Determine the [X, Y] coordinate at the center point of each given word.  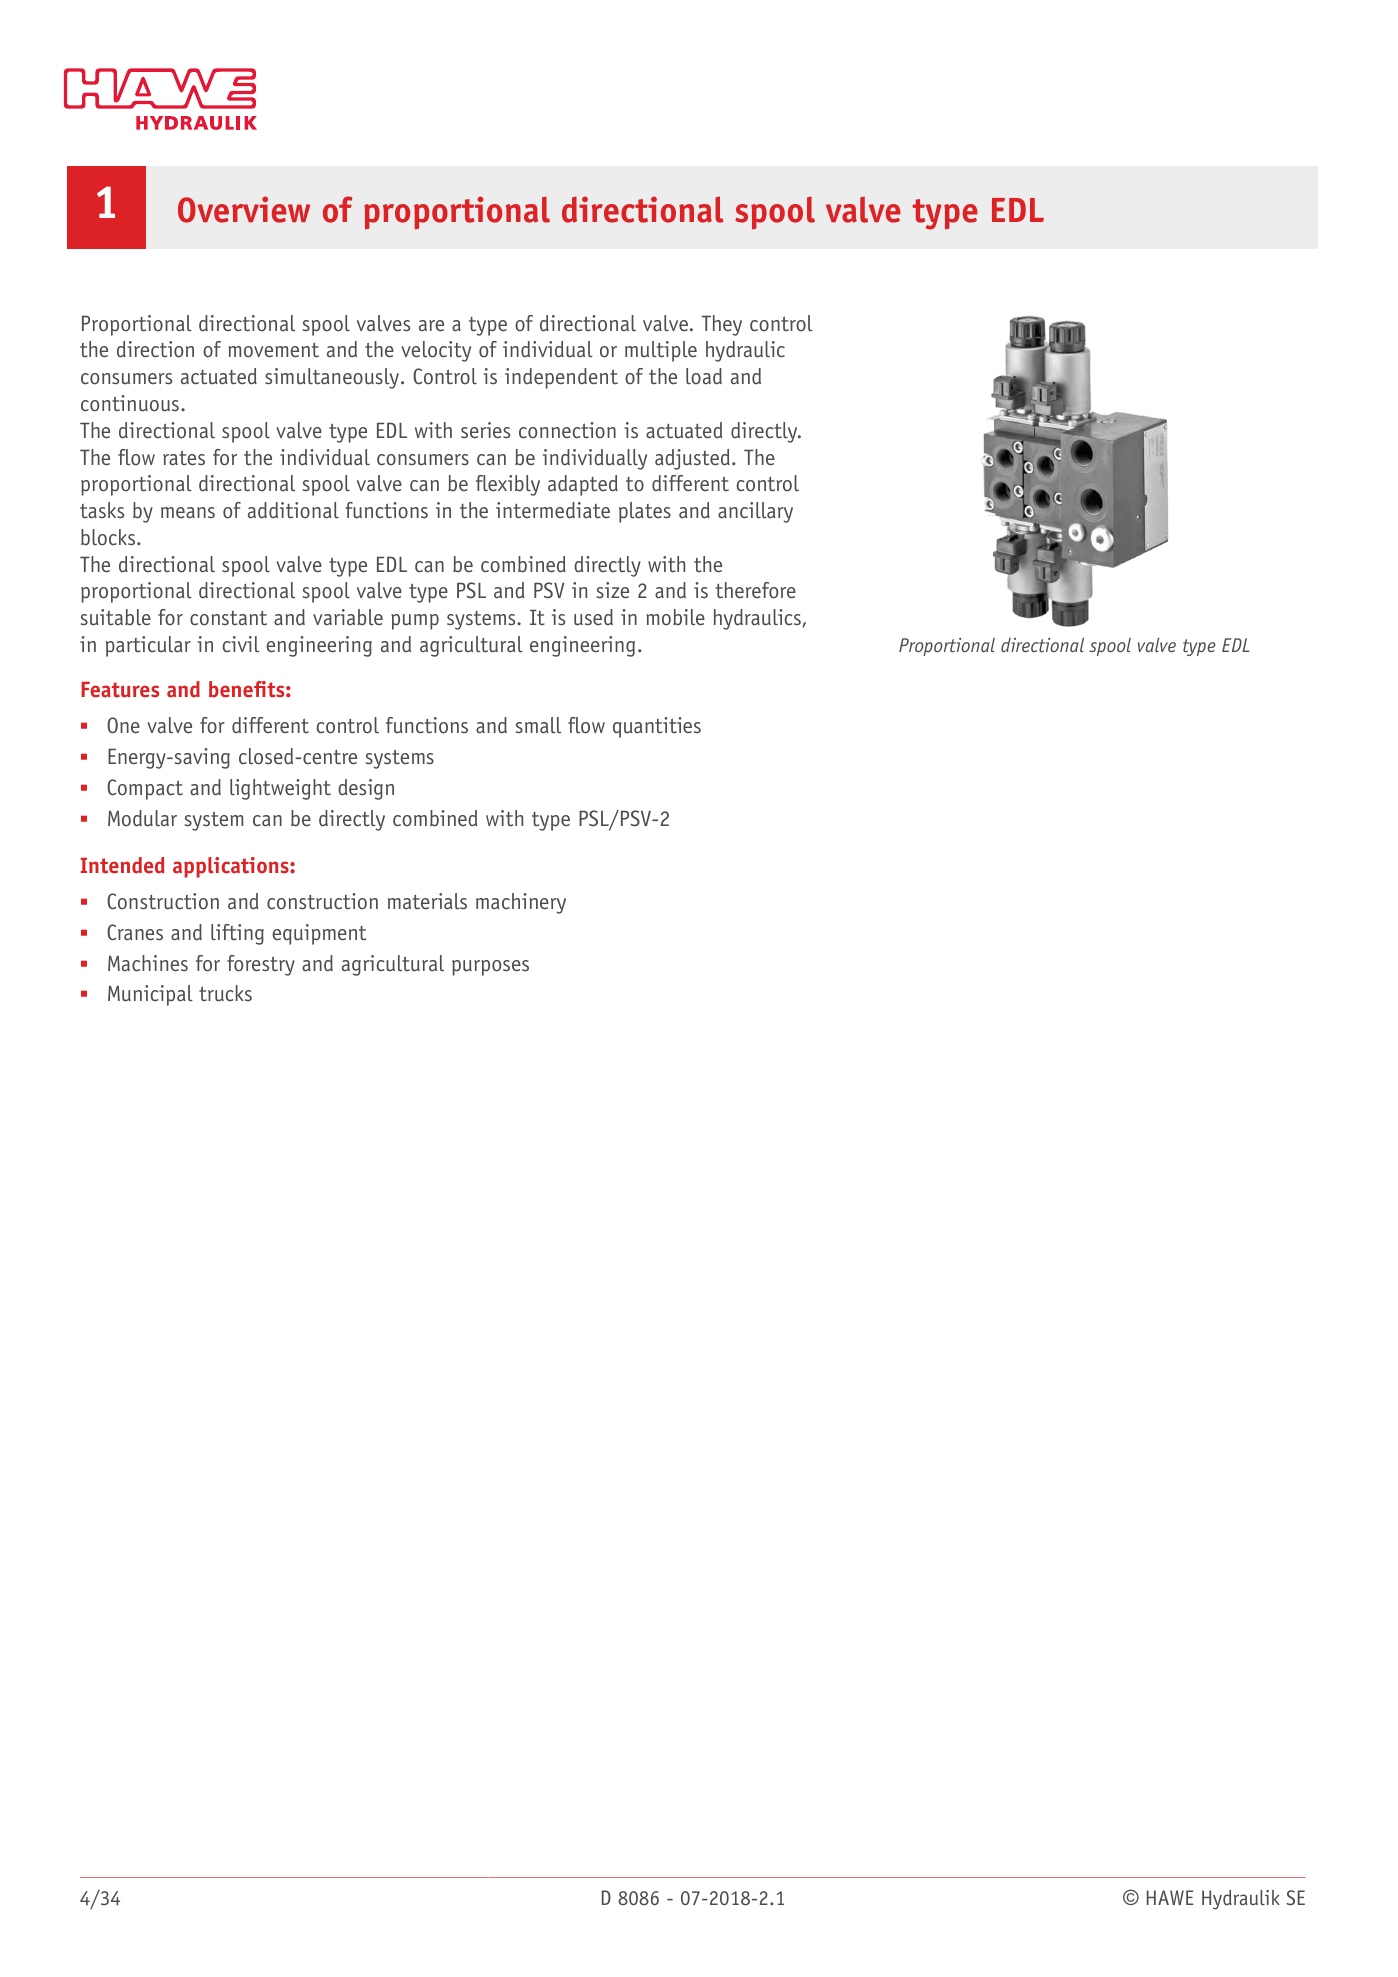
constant [228, 618]
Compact [145, 789]
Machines [148, 963]
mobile [676, 617]
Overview [244, 209]
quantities [657, 727]
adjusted [692, 459]
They [722, 325]
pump [415, 622]
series [485, 430]
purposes [490, 968]
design [366, 789]
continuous [130, 403]
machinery [521, 903]
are [431, 326]
